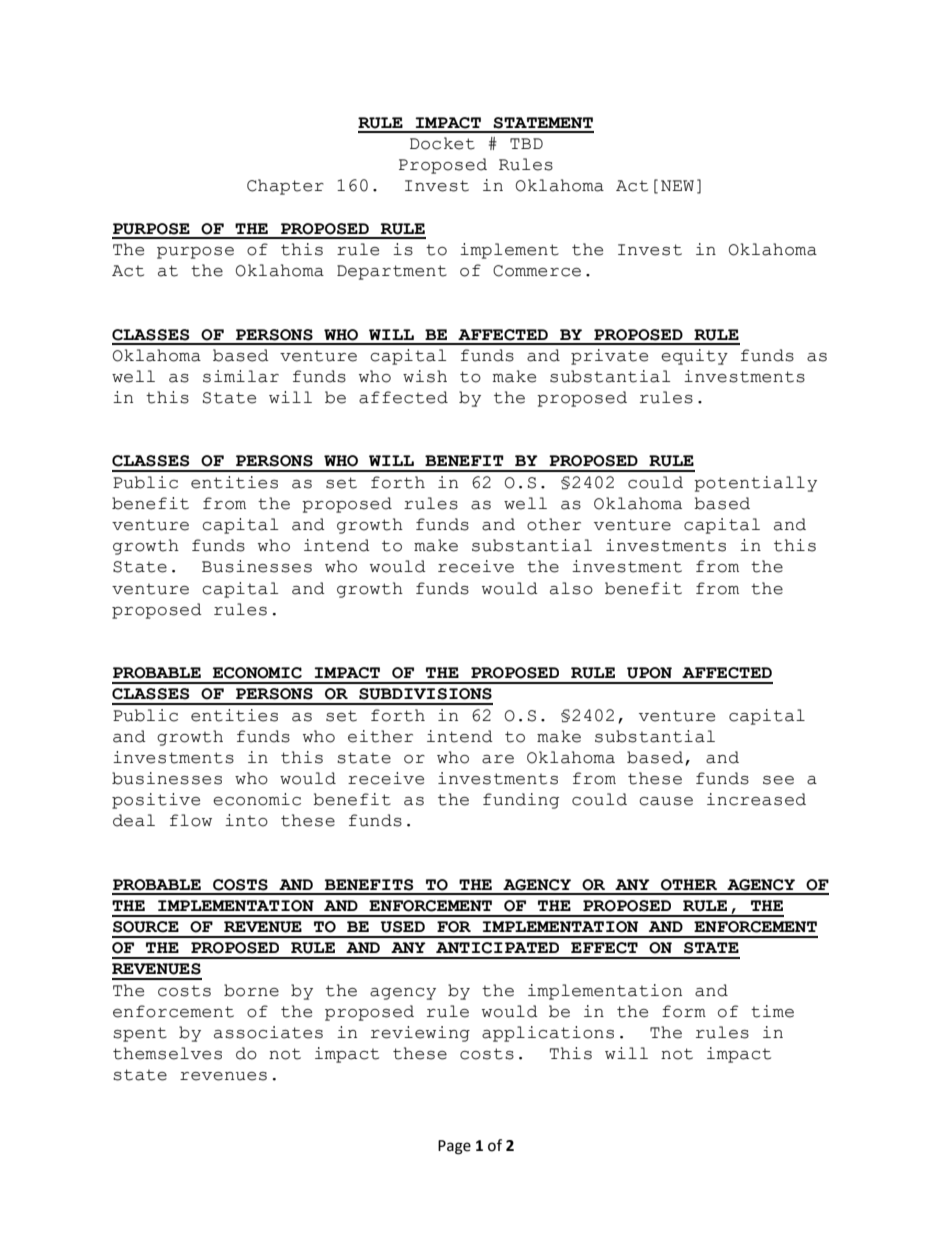 The height and width of the image is (1233, 952). I want to click on flow, so click(191, 820).
